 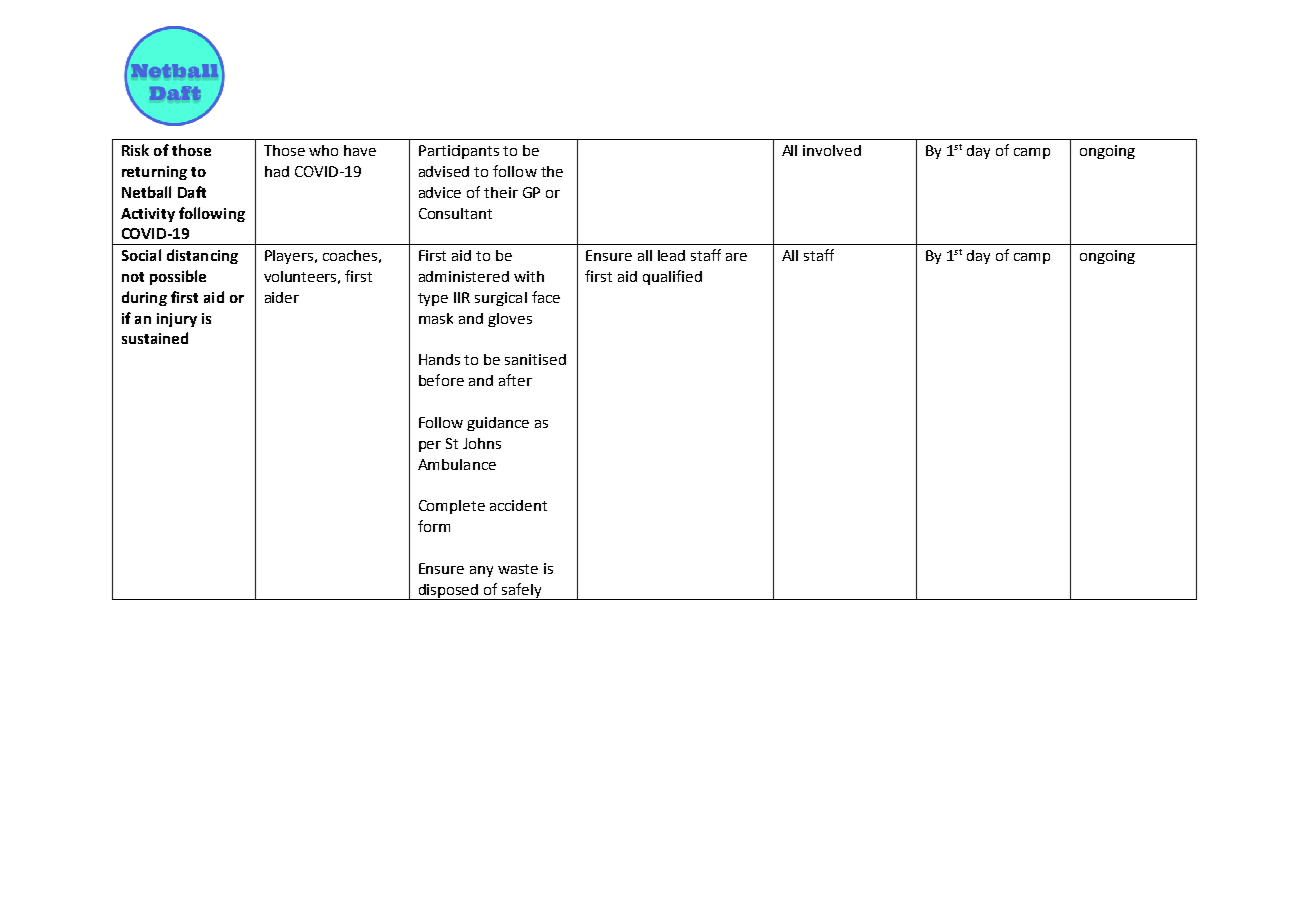 I want to click on aider, so click(x=282, y=297).
